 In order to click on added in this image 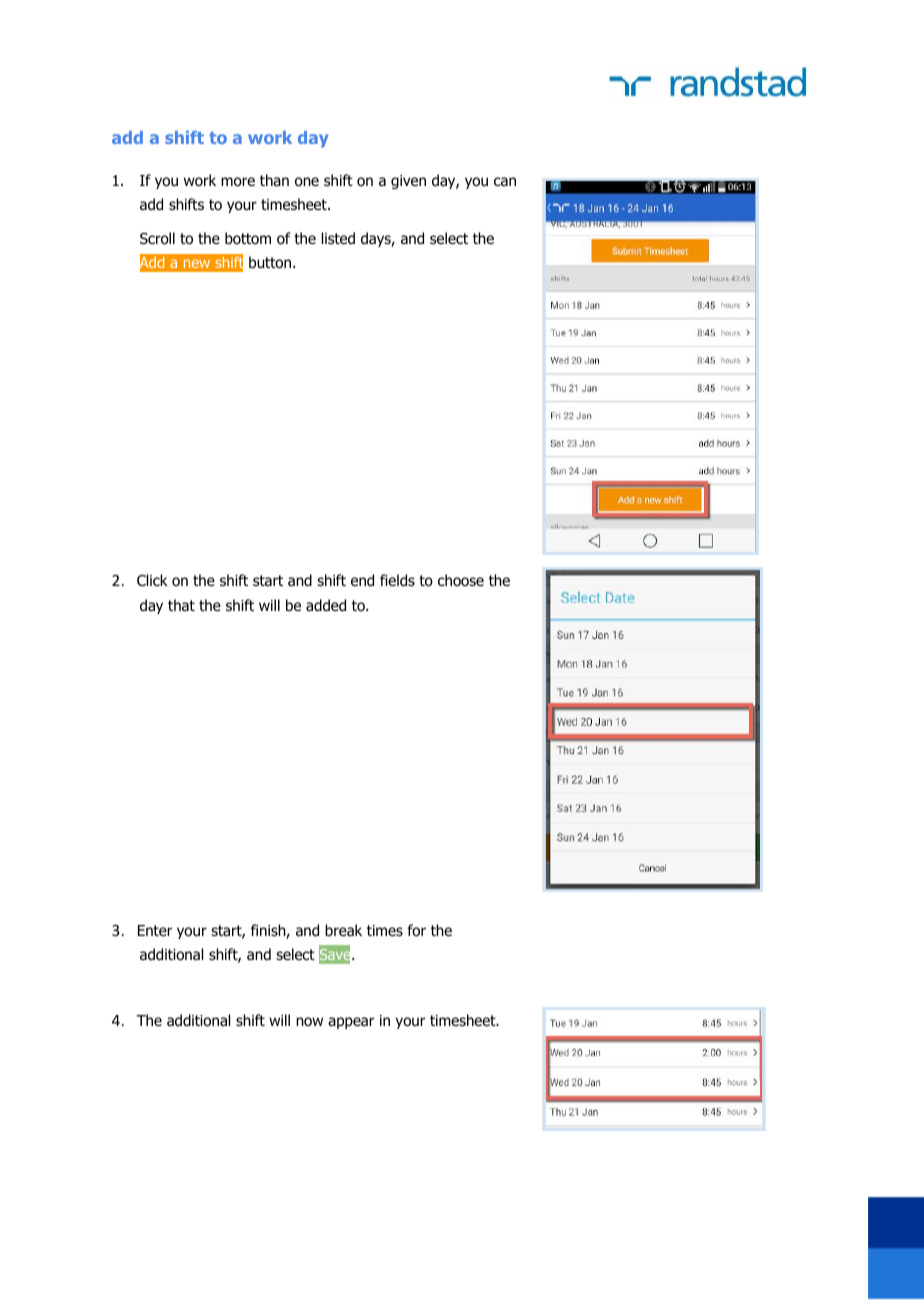, I will do `click(326, 605)`.
